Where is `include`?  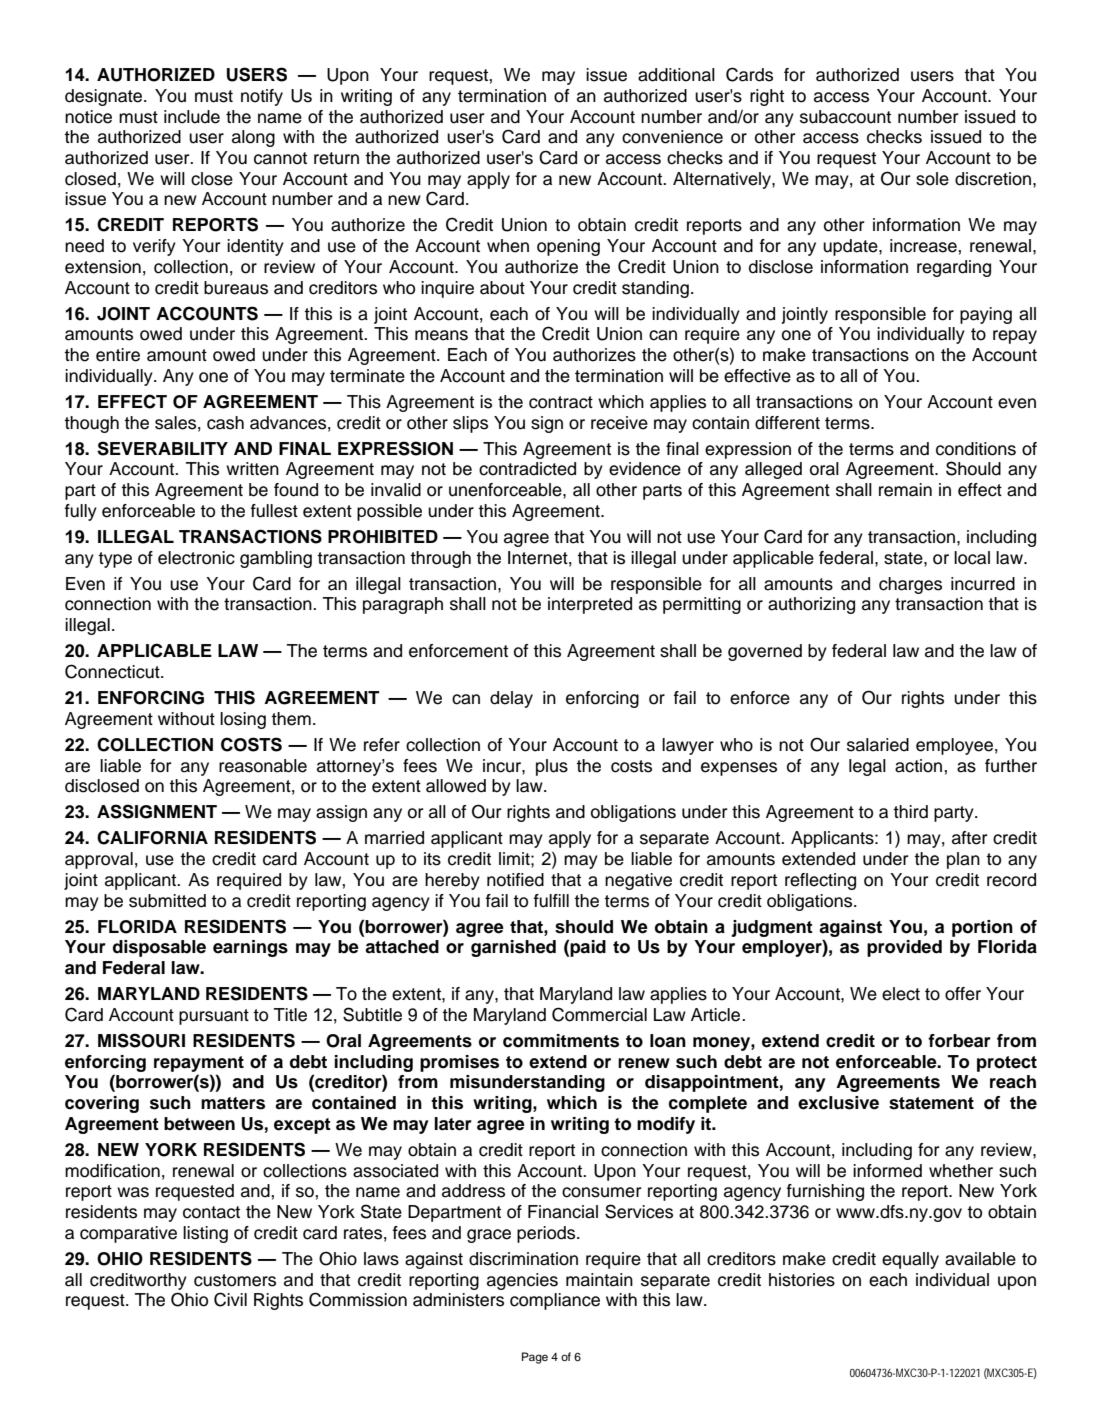 include is located at coordinates (192, 117).
